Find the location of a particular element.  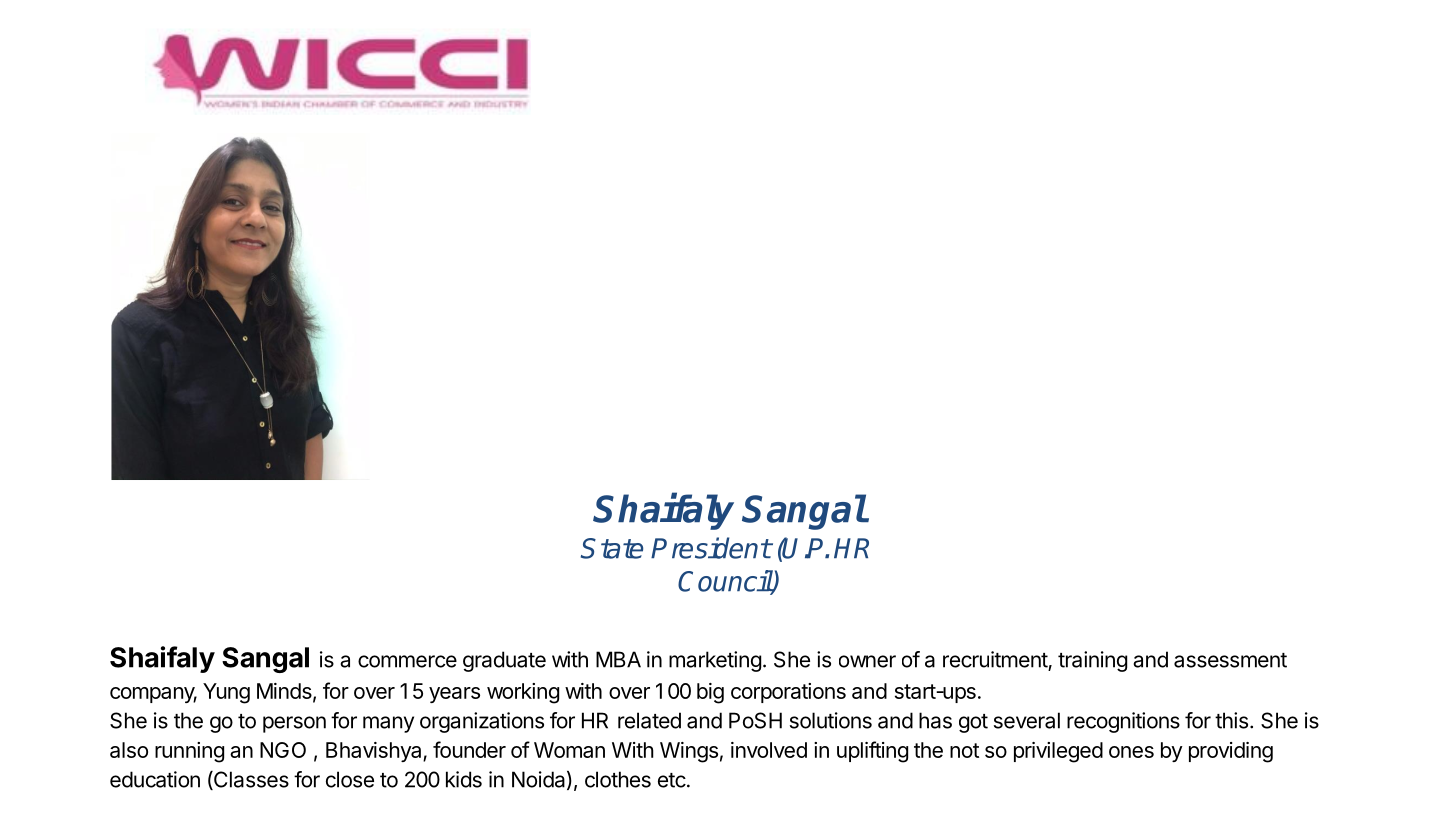

recruitment is located at coordinates (995, 659).
